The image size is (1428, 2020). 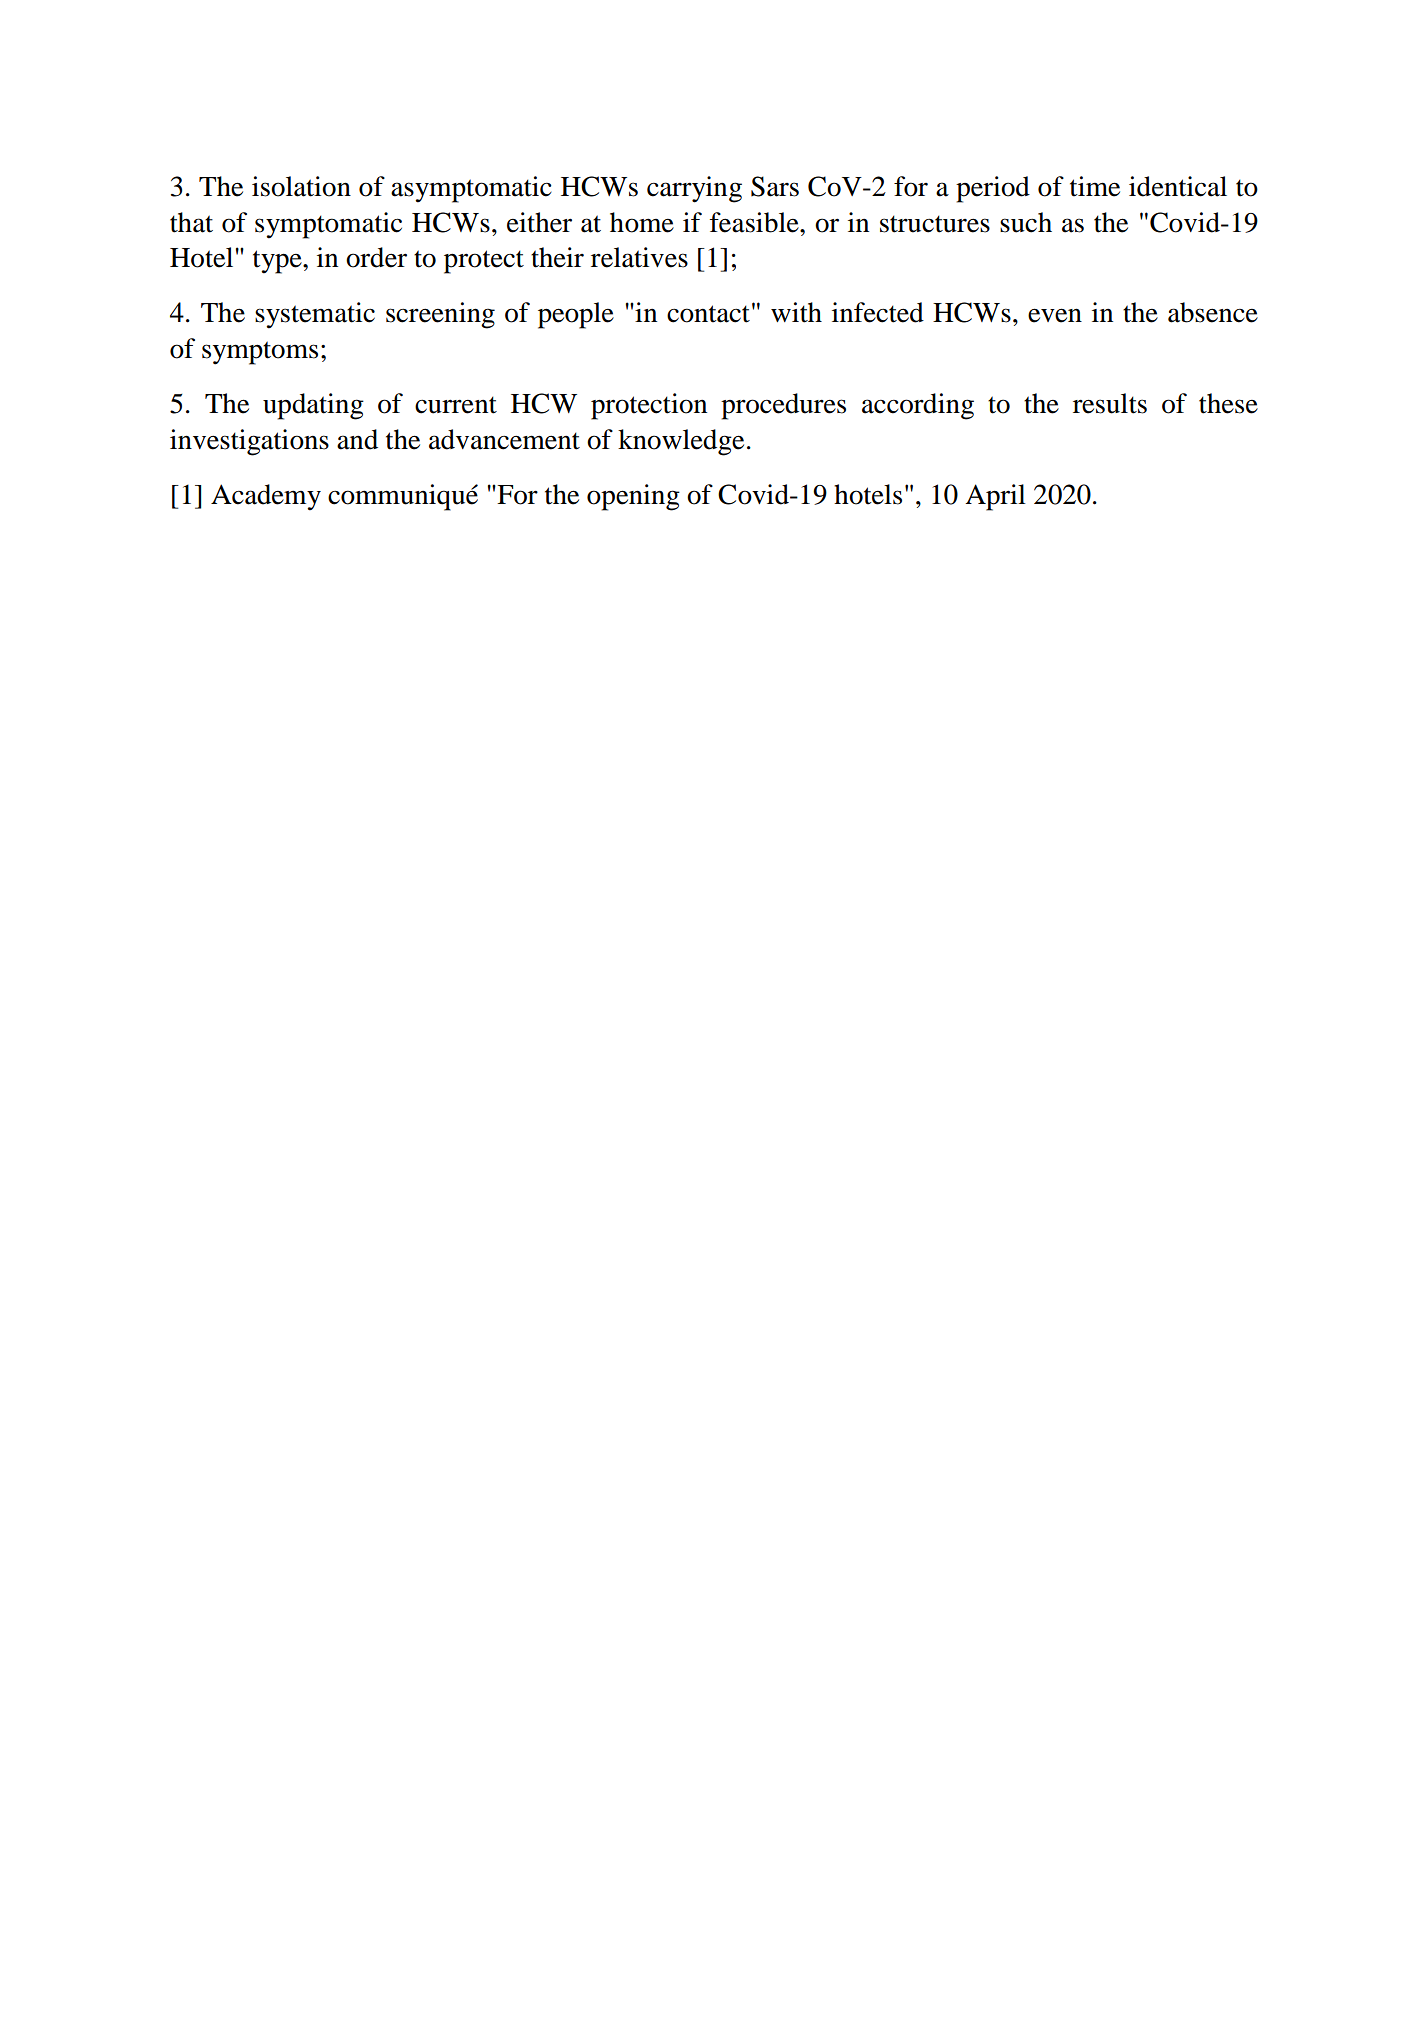 What do you see at coordinates (260, 353) in the document?
I see `symptoms` at bounding box center [260, 353].
